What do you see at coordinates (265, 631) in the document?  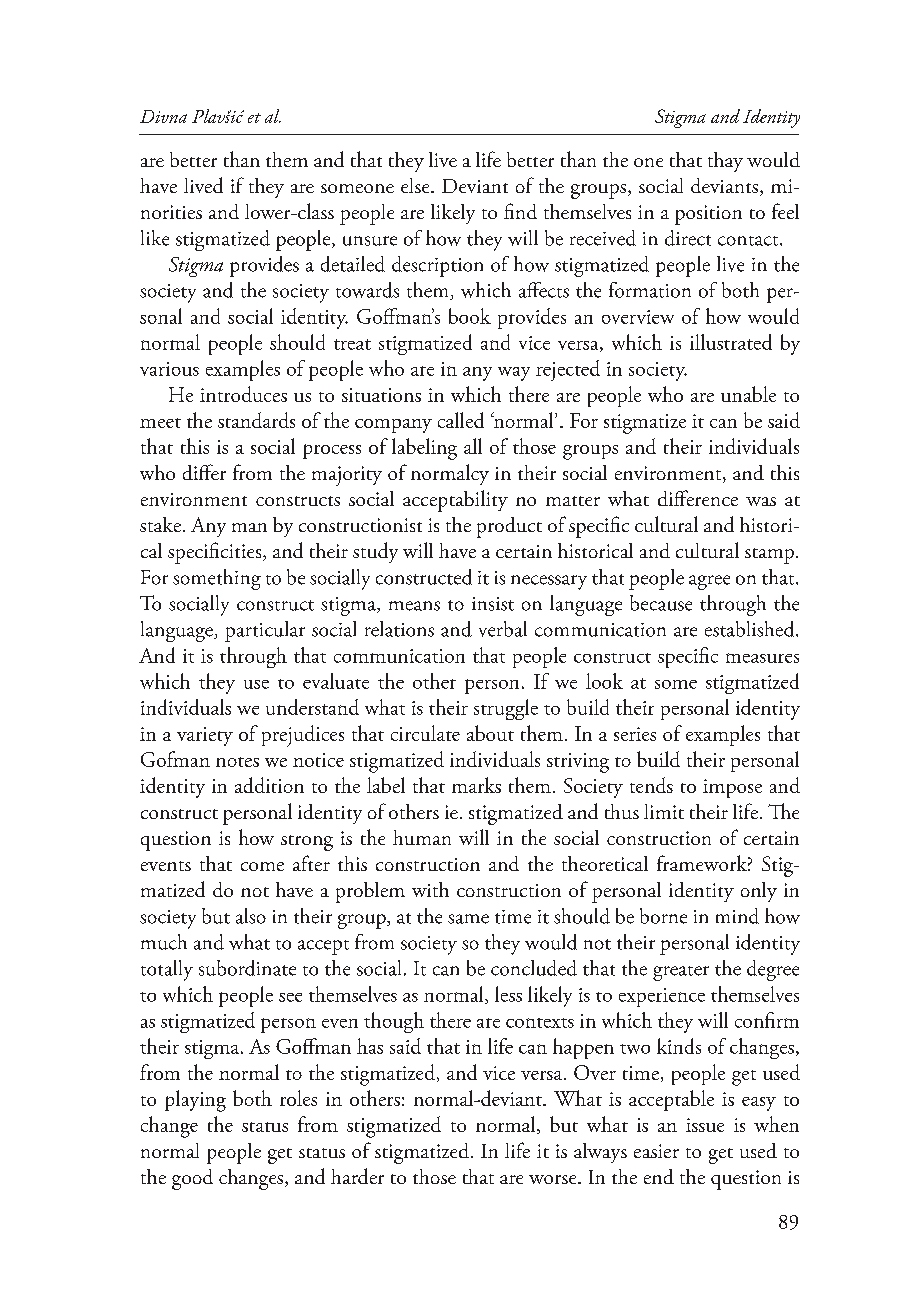 I see `particular` at bounding box center [265, 631].
